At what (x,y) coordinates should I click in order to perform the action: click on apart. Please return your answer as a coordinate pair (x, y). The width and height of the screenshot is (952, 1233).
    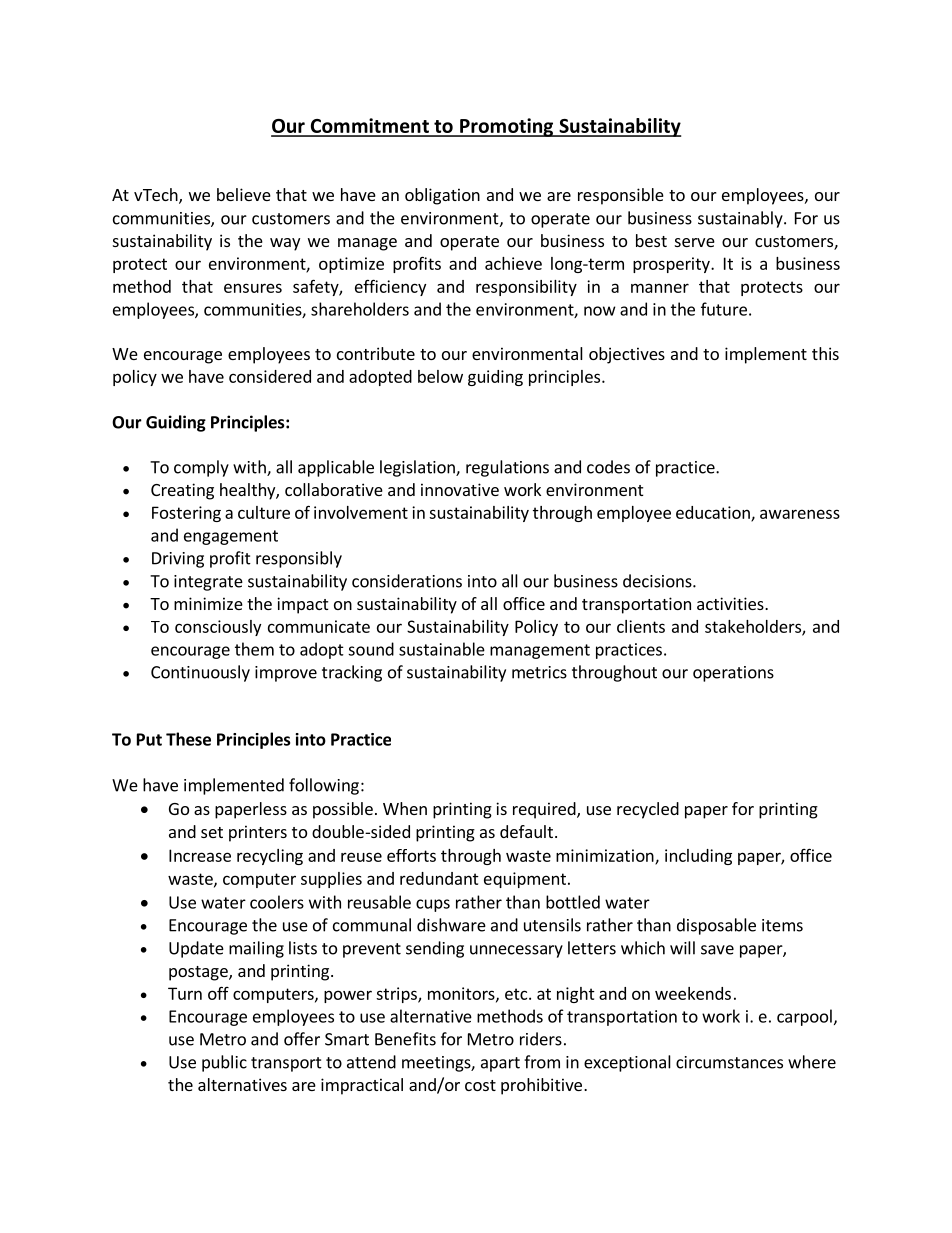
    Looking at the image, I should click on (500, 1064).
